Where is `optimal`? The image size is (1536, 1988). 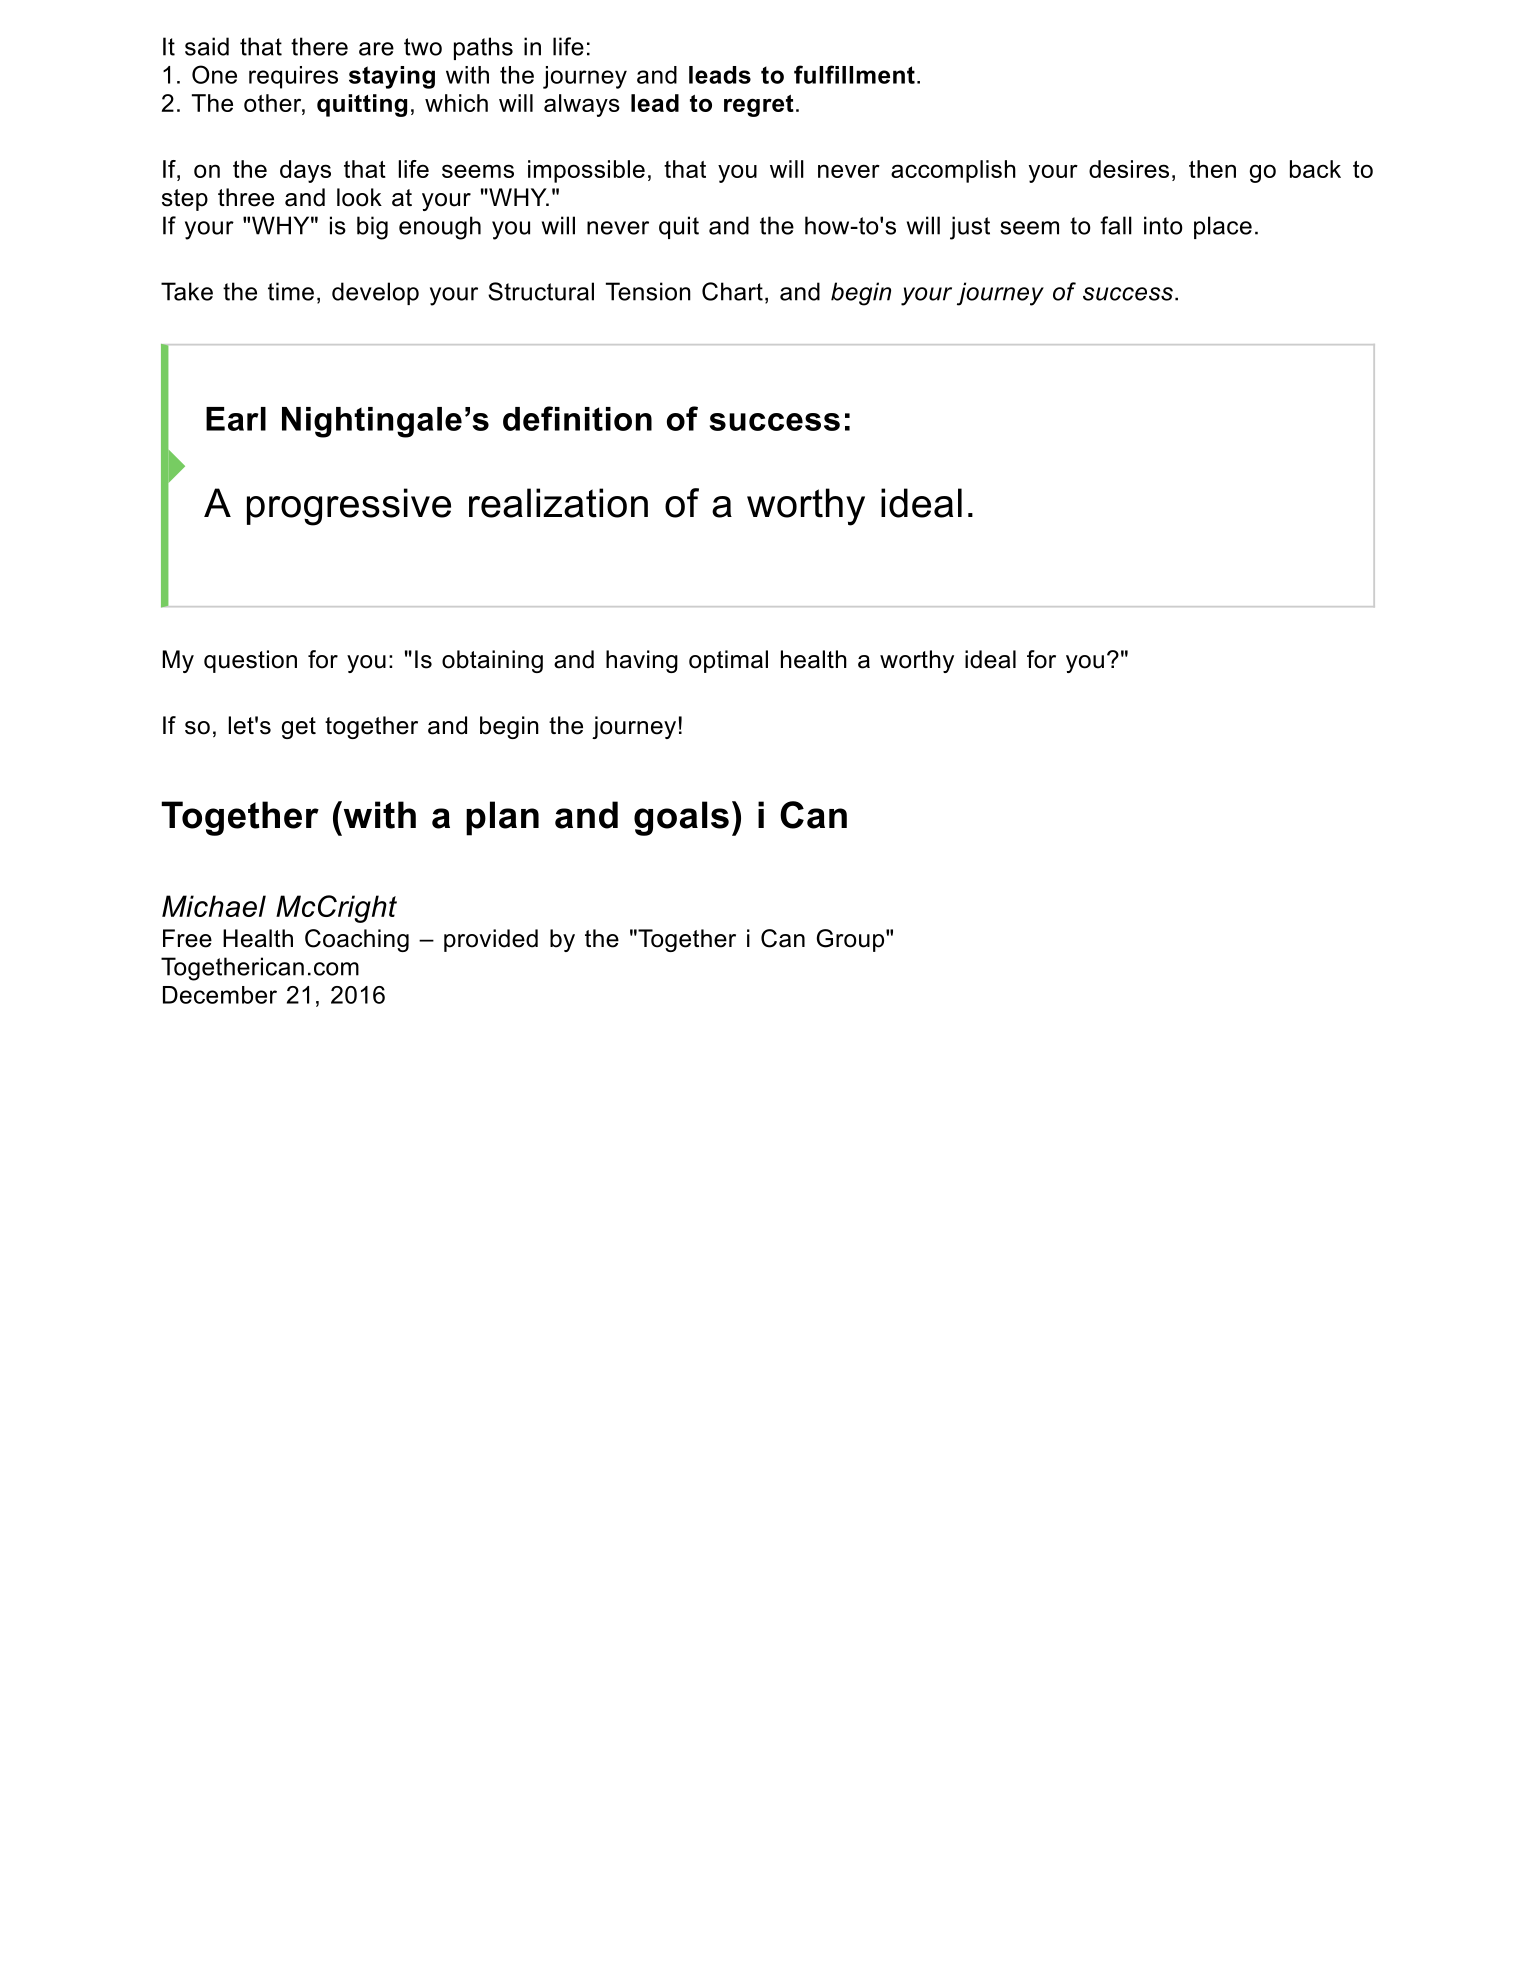
optimal is located at coordinates (728, 661).
